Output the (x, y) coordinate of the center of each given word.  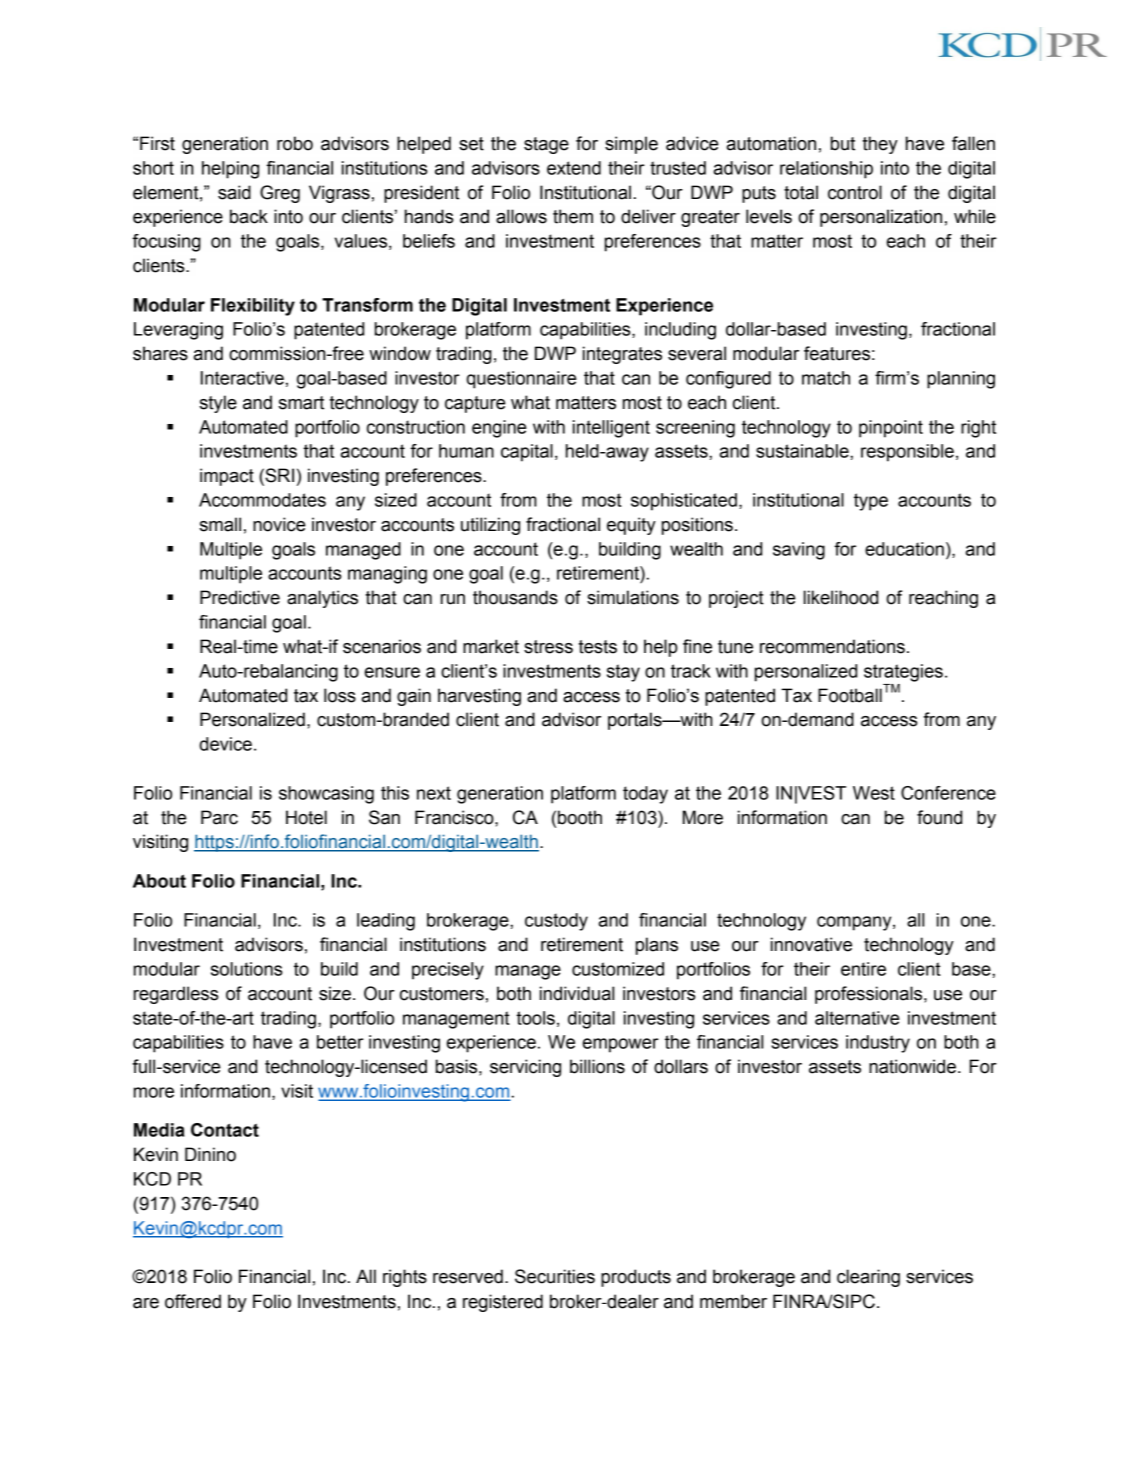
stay (623, 673)
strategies (903, 673)
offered (193, 1301)
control (855, 192)
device (225, 744)
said (234, 192)
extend (574, 168)
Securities (555, 1276)
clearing (868, 1278)
